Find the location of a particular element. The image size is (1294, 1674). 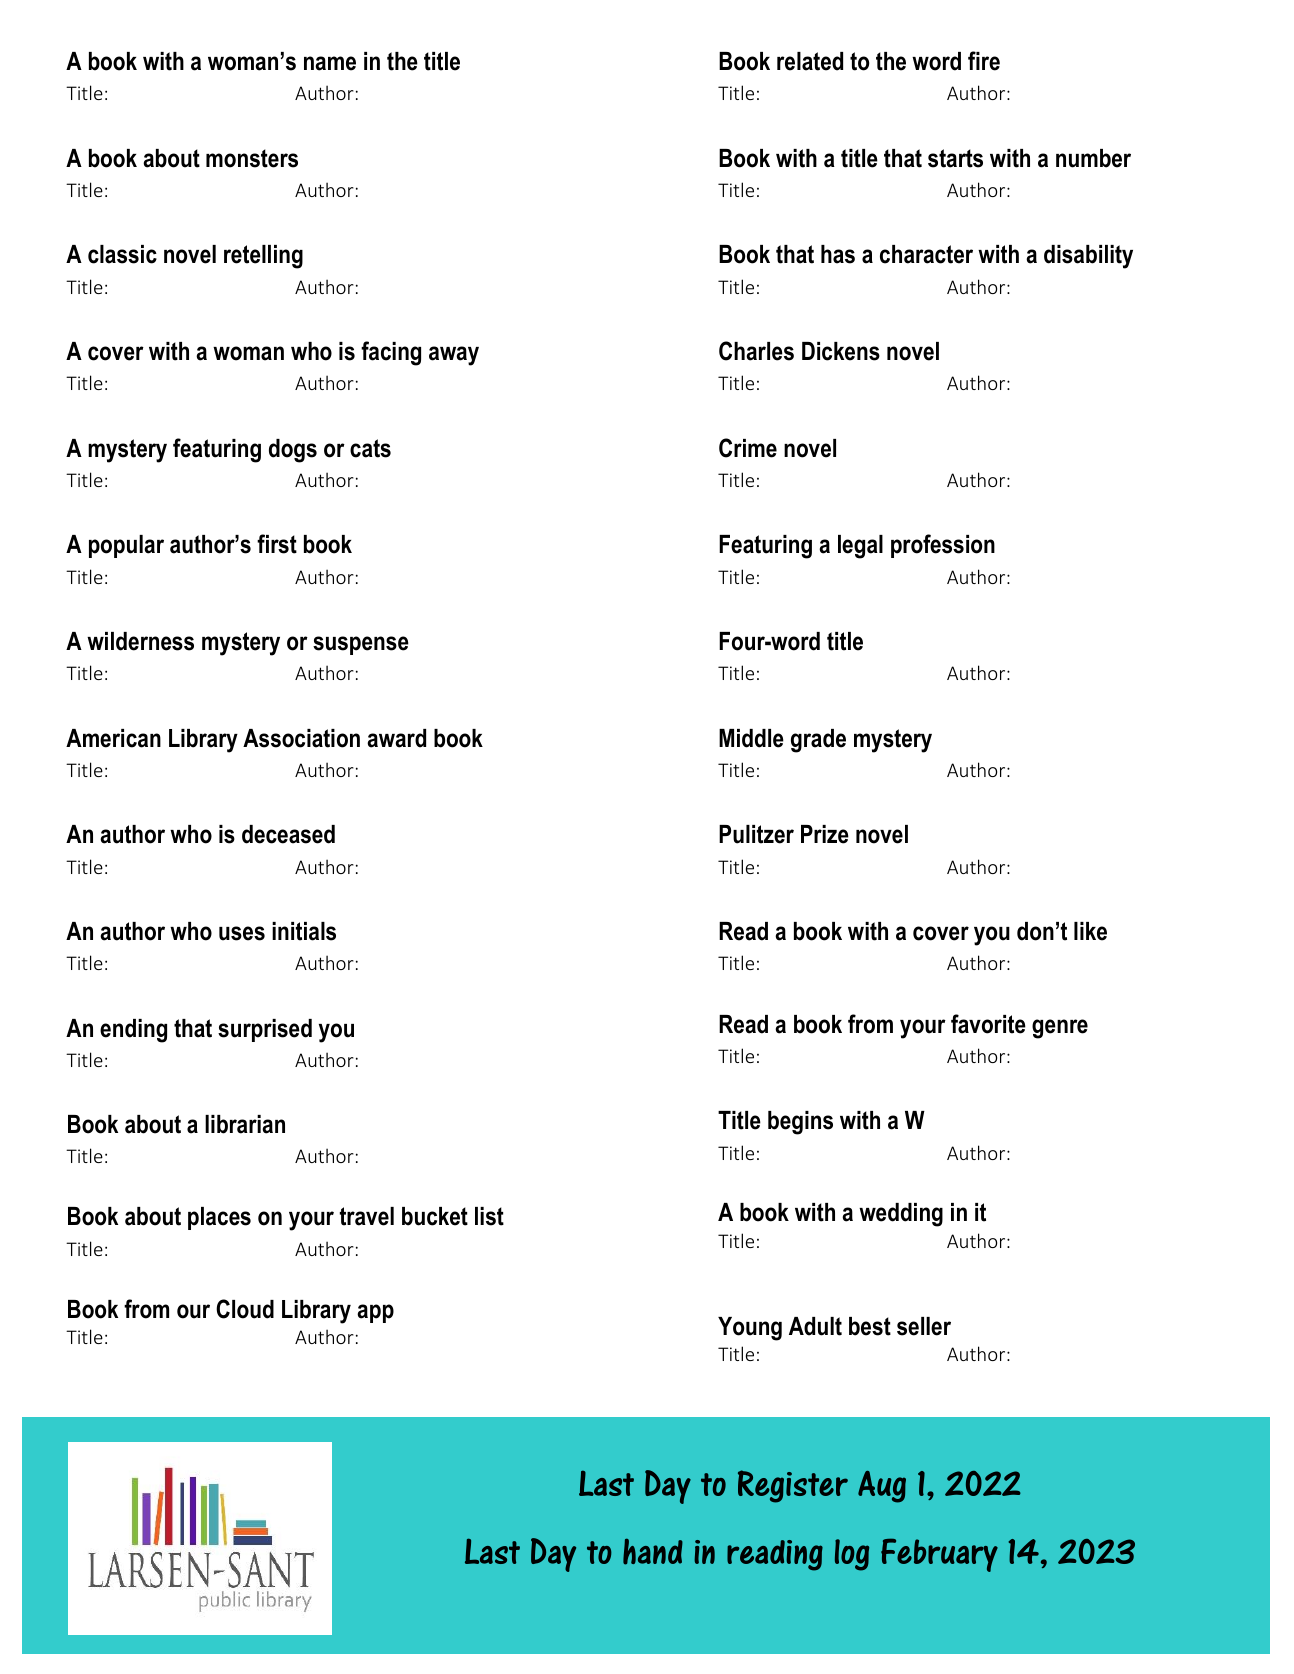

Dickens is located at coordinates (841, 351).
